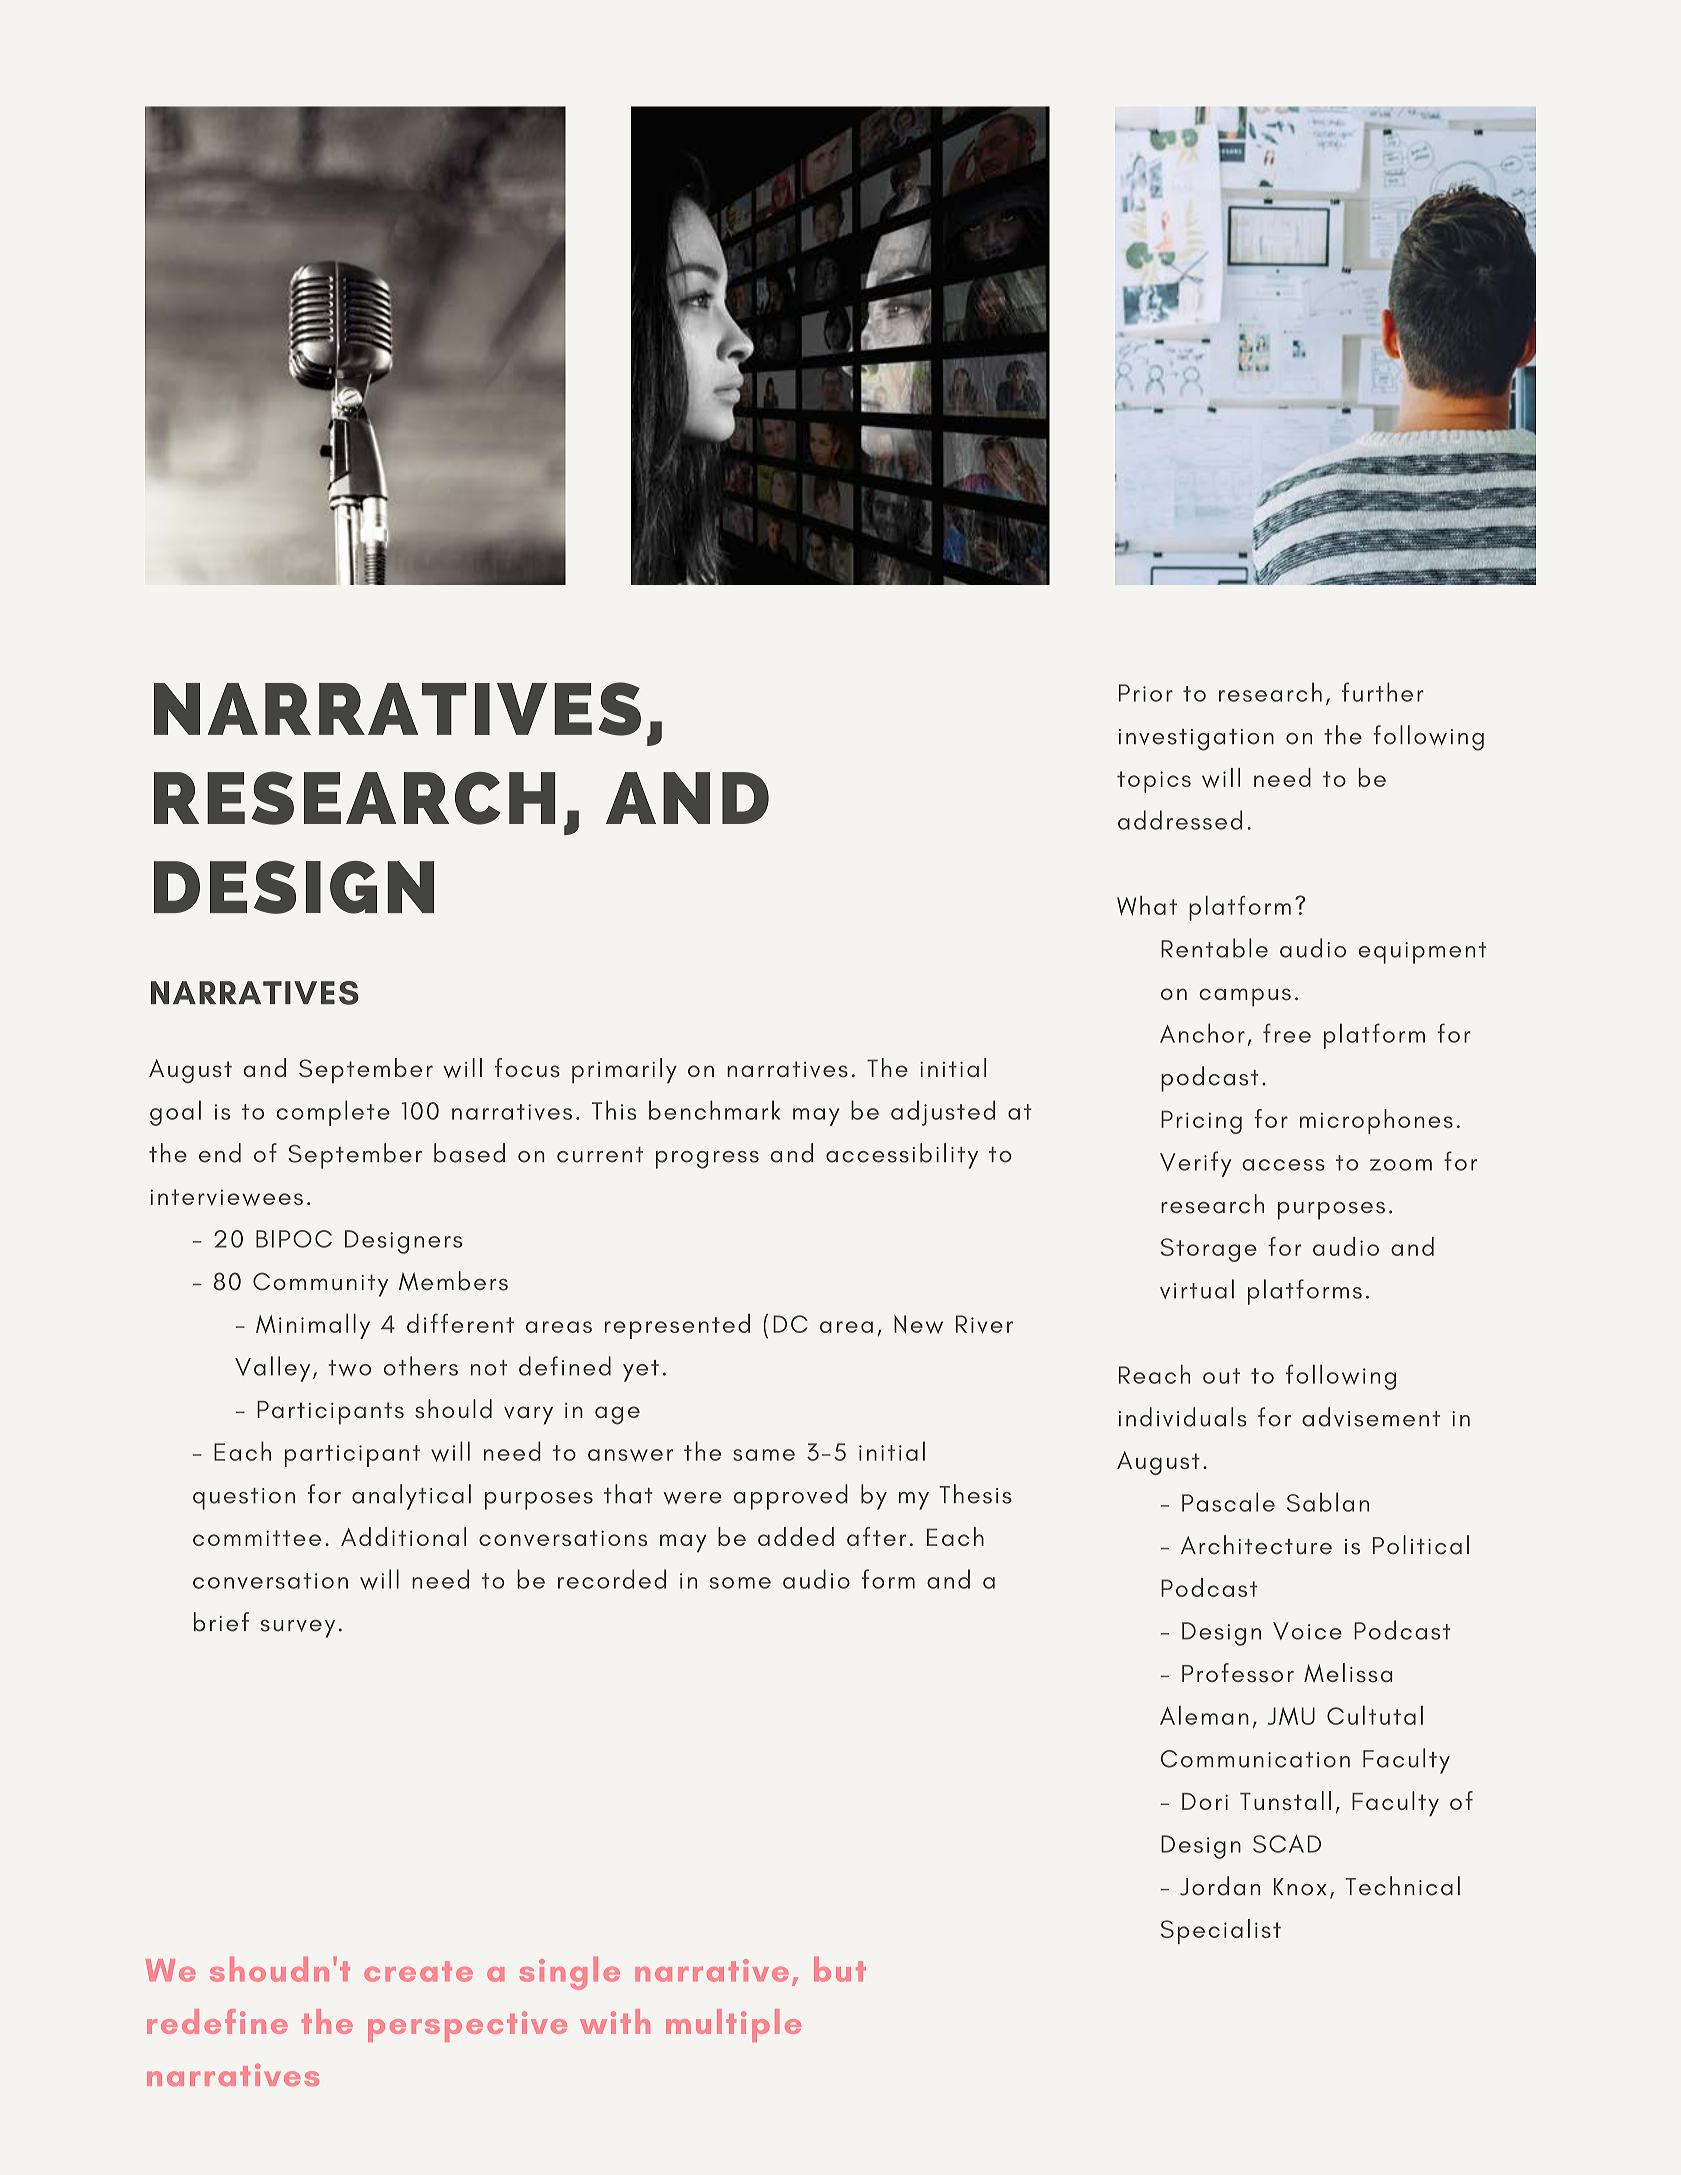 The image size is (1681, 2175). What do you see at coordinates (349, 1368) in the image?
I see `two` at bounding box center [349, 1368].
